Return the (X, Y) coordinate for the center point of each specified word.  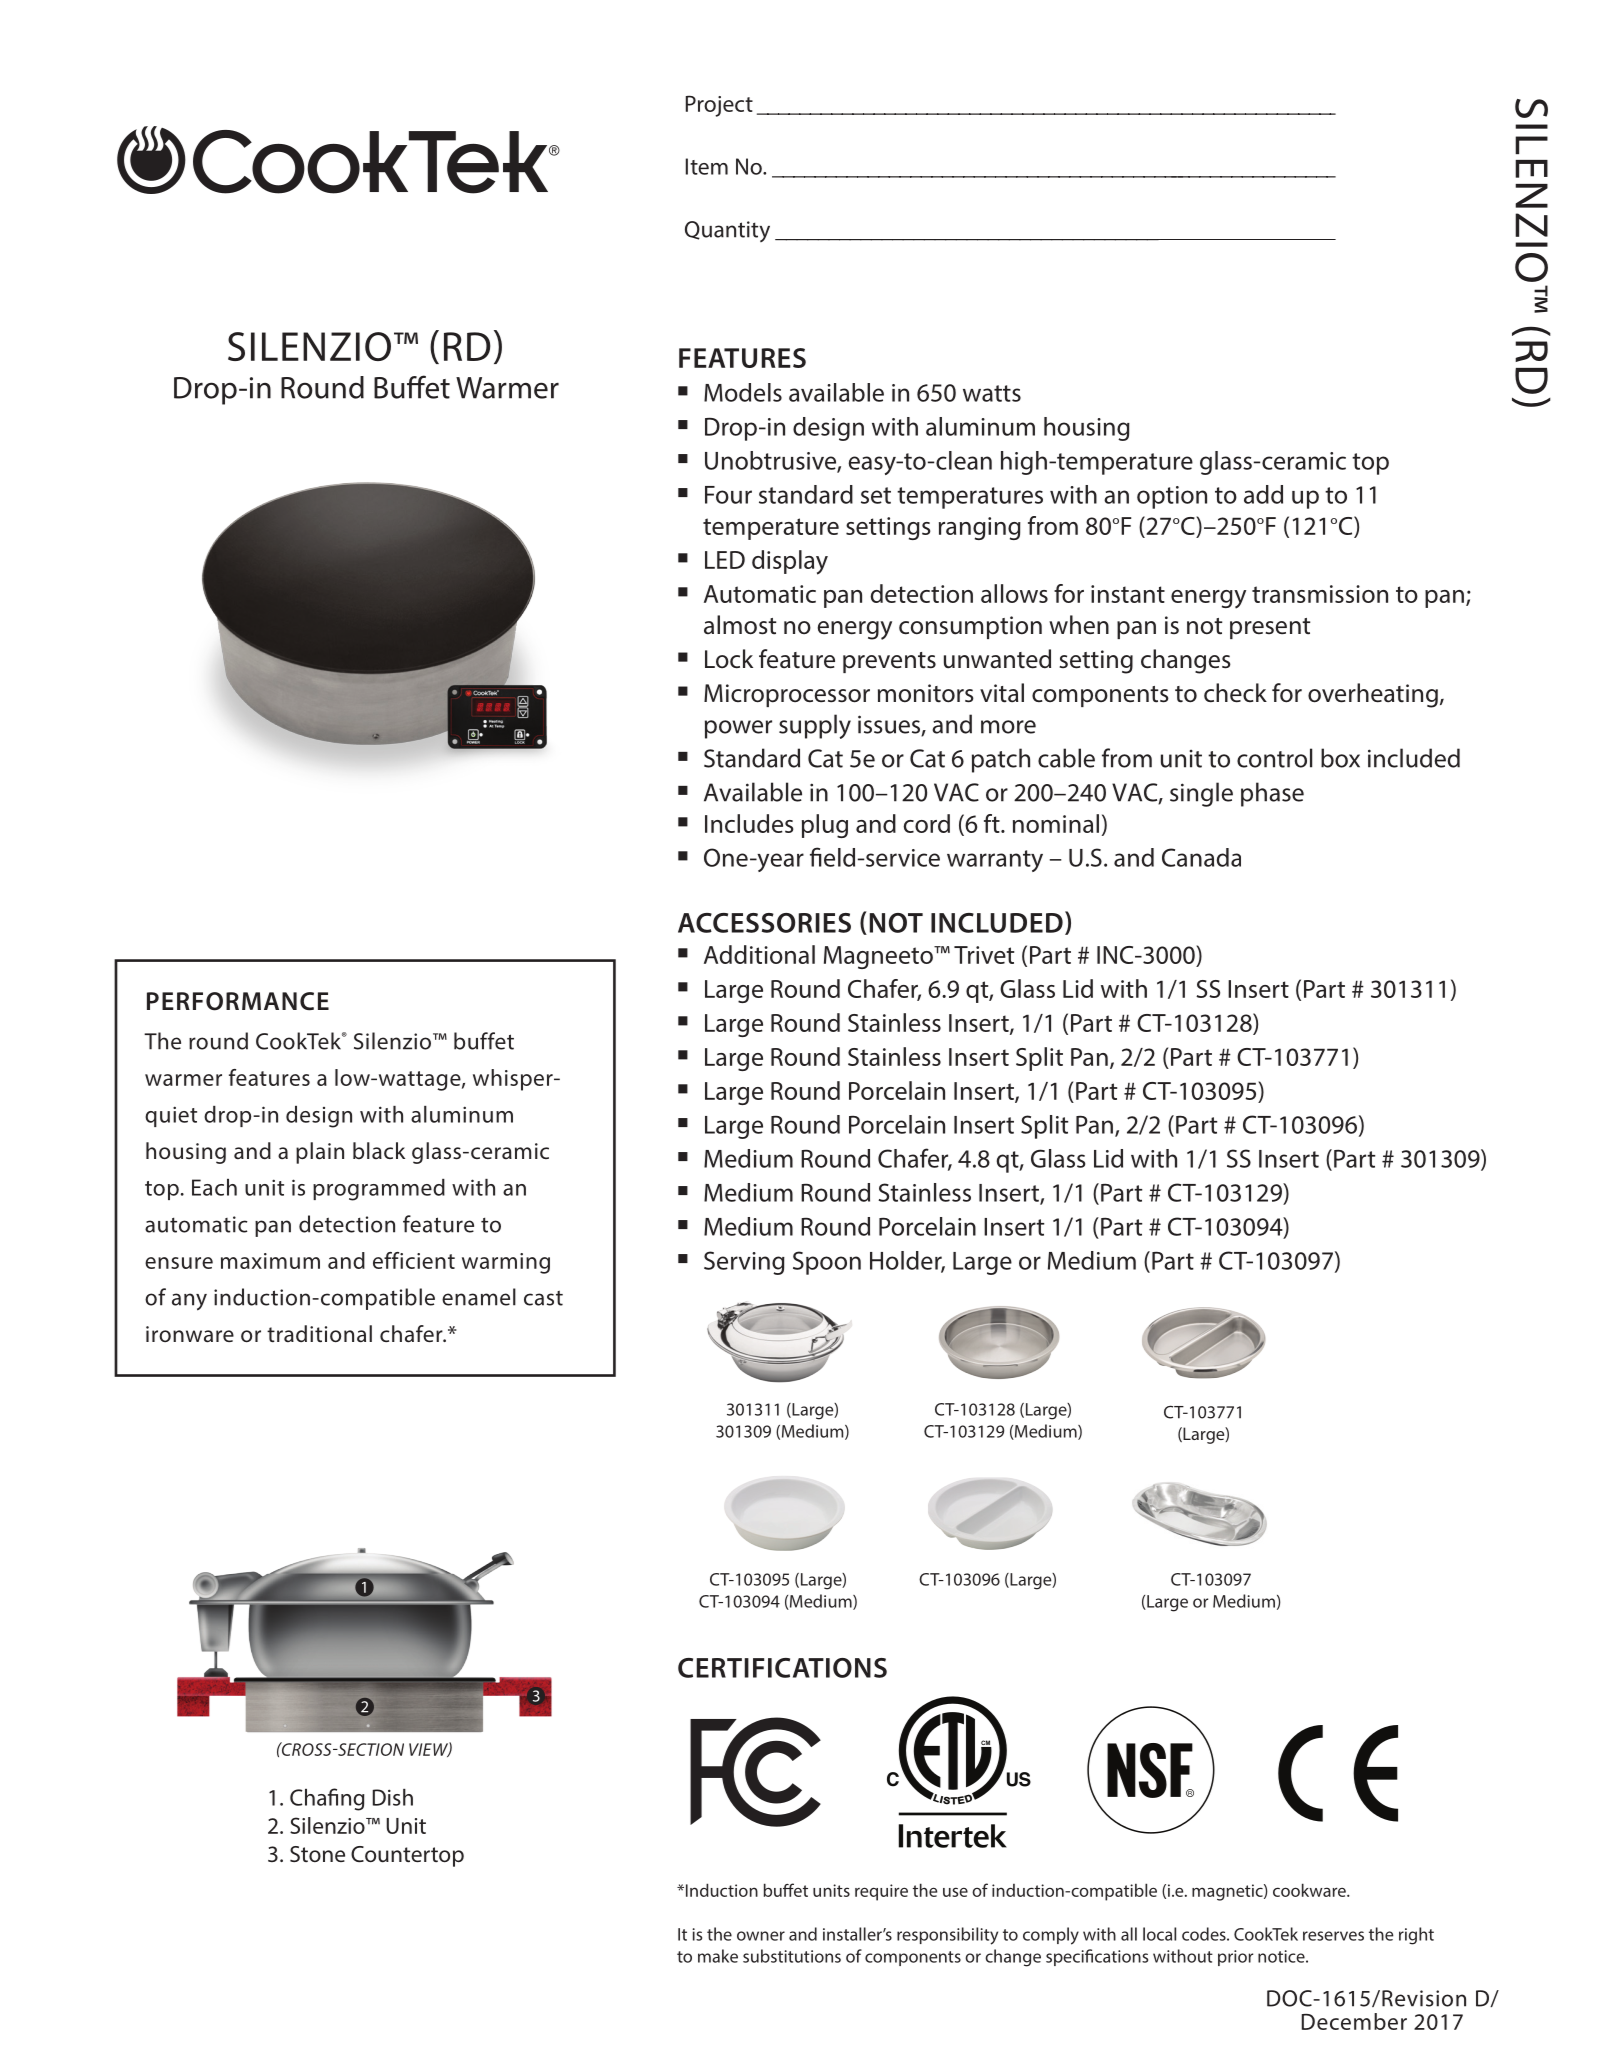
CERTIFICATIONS (782, 1668)
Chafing (327, 1799)
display (790, 562)
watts (992, 393)
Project (719, 106)
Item (707, 166)
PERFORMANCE (238, 1001)
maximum (270, 1261)
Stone (317, 1854)
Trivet (984, 955)
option (1172, 497)
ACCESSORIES (764, 923)
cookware (1310, 1890)
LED (725, 560)
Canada (1201, 857)
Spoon (827, 1263)
